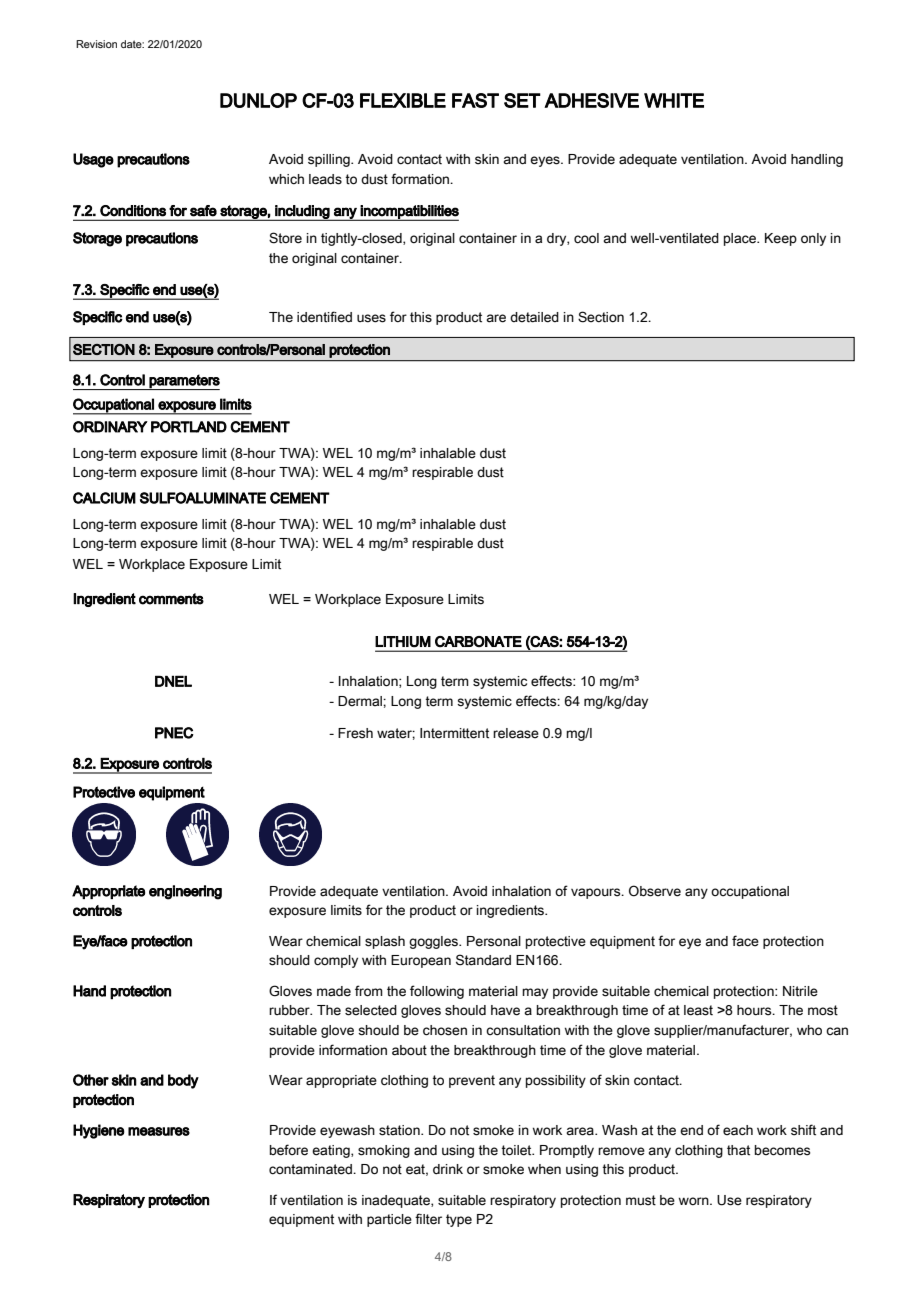 The width and height of the screenshot is (924, 1308). What do you see at coordinates (258, 100) in the screenshot?
I see `DUNLOP` at bounding box center [258, 100].
